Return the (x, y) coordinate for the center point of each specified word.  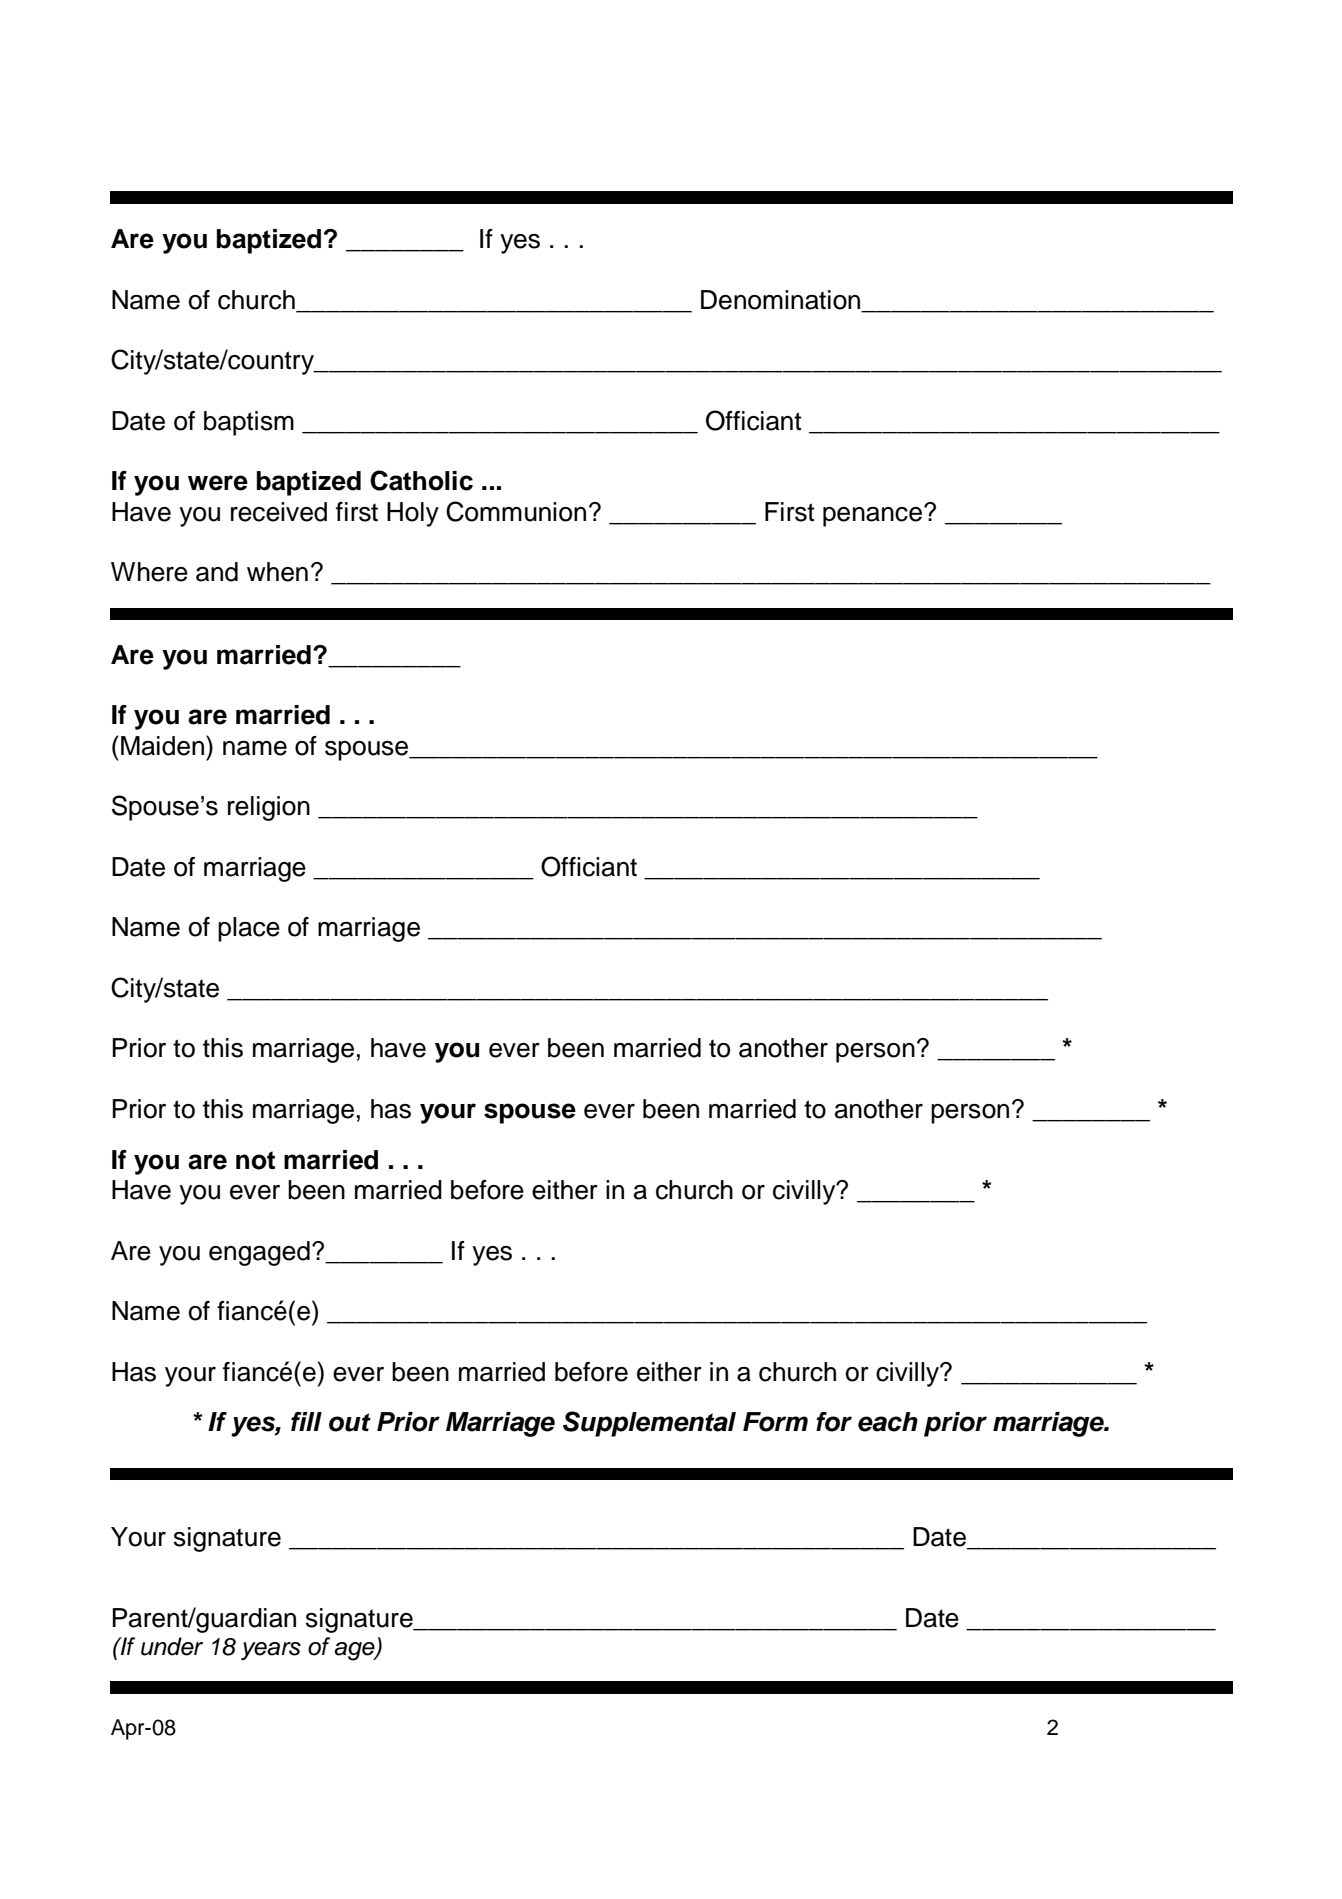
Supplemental (649, 1424)
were (218, 483)
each (888, 1422)
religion (269, 808)
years (271, 1651)
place (249, 929)
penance (874, 516)
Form (775, 1422)
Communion (516, 511)
